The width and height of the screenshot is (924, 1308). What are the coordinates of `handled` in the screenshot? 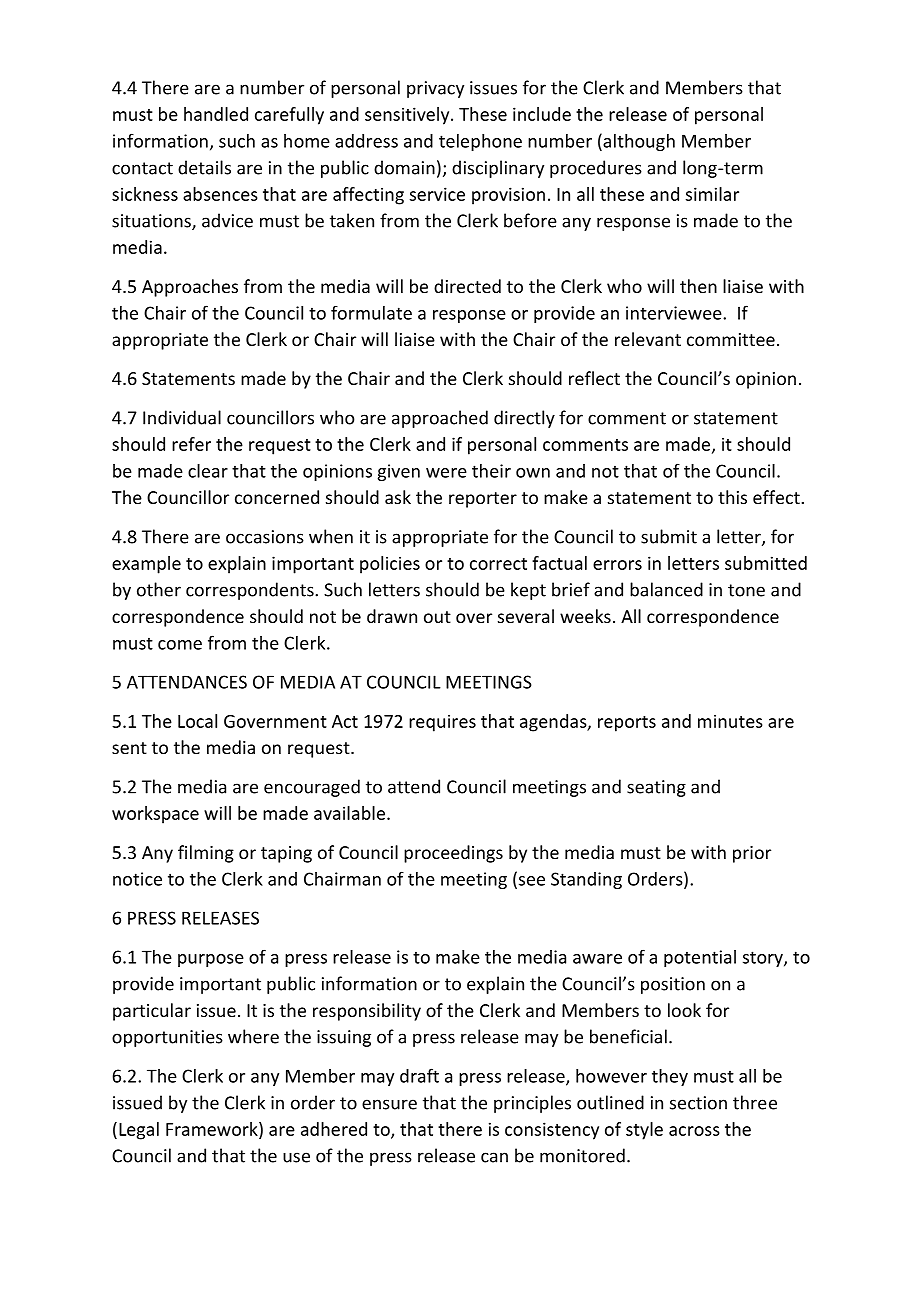 It's located at (216, 114).
